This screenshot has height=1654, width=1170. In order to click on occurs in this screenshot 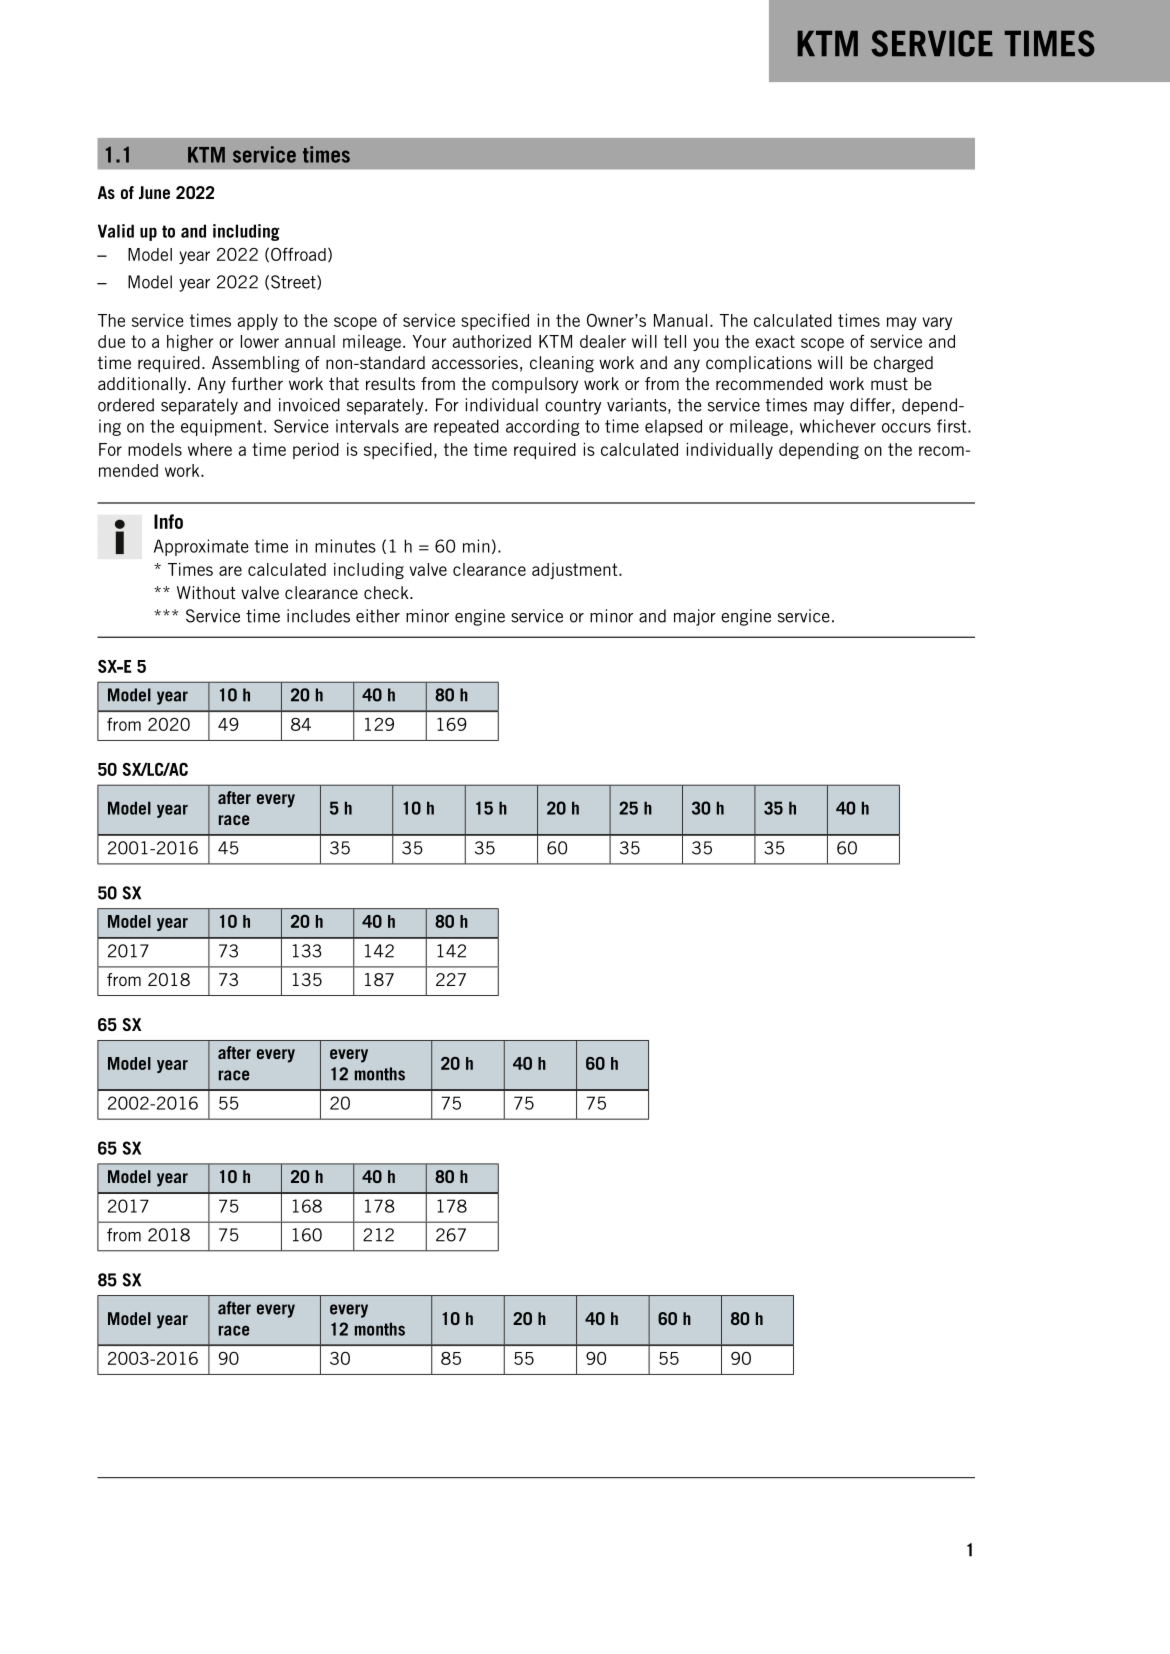, I will do `click(906, 428)`.
